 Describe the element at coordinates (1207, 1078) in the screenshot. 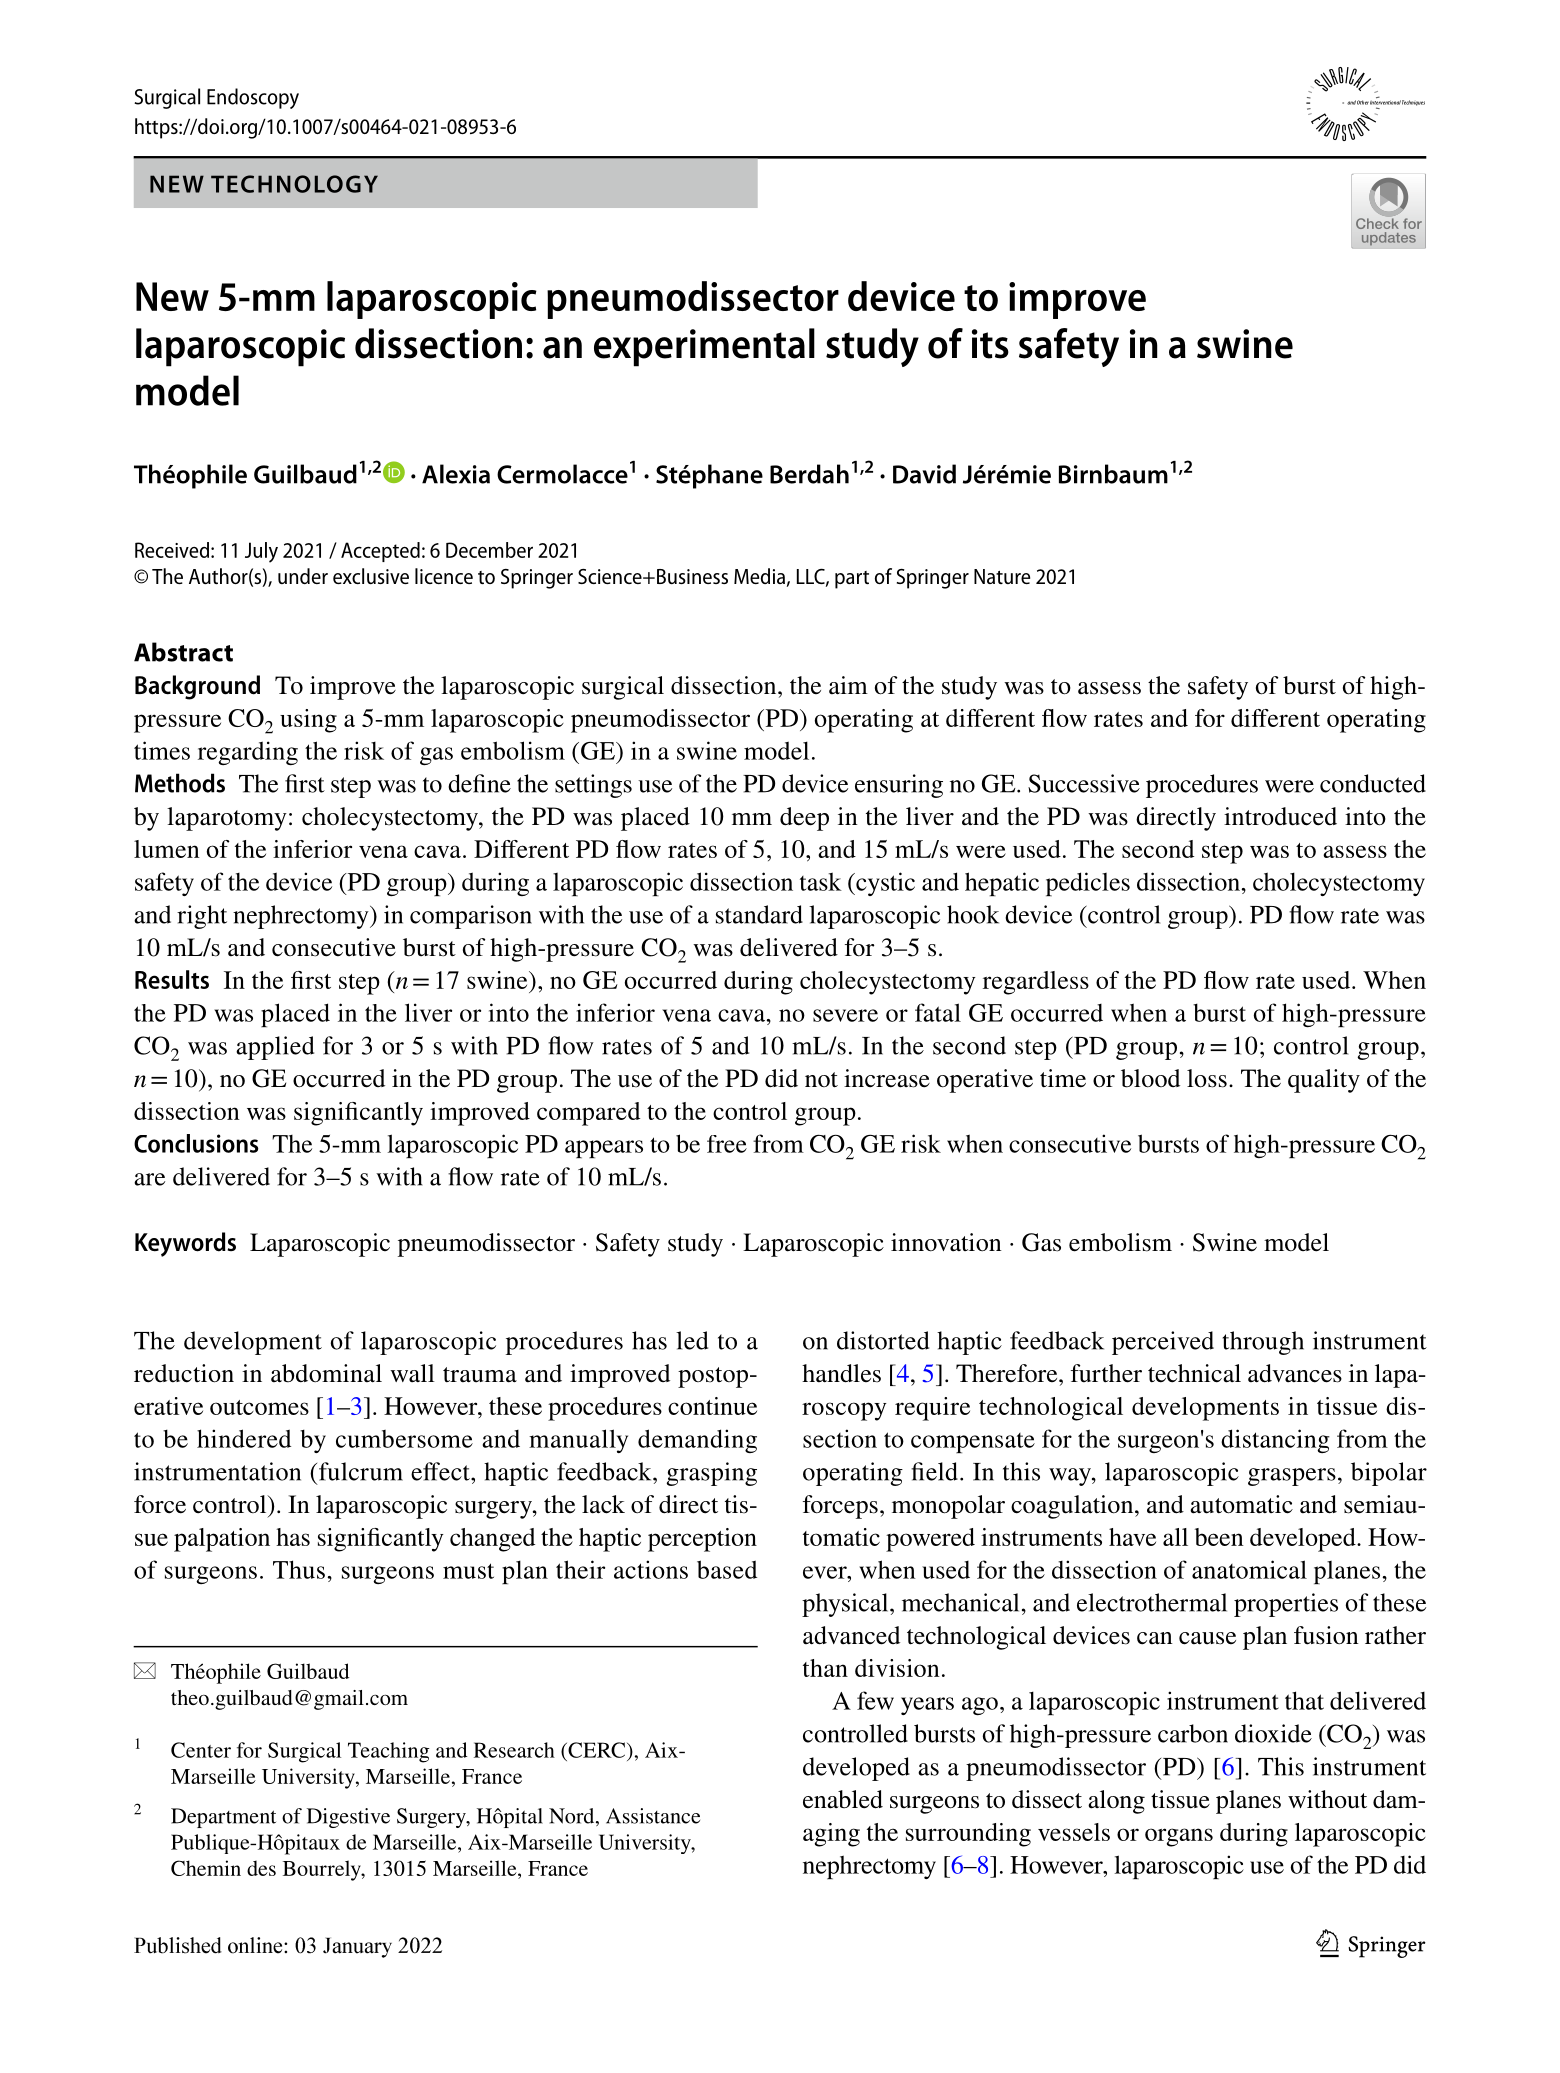

I see `loss` at that location.
